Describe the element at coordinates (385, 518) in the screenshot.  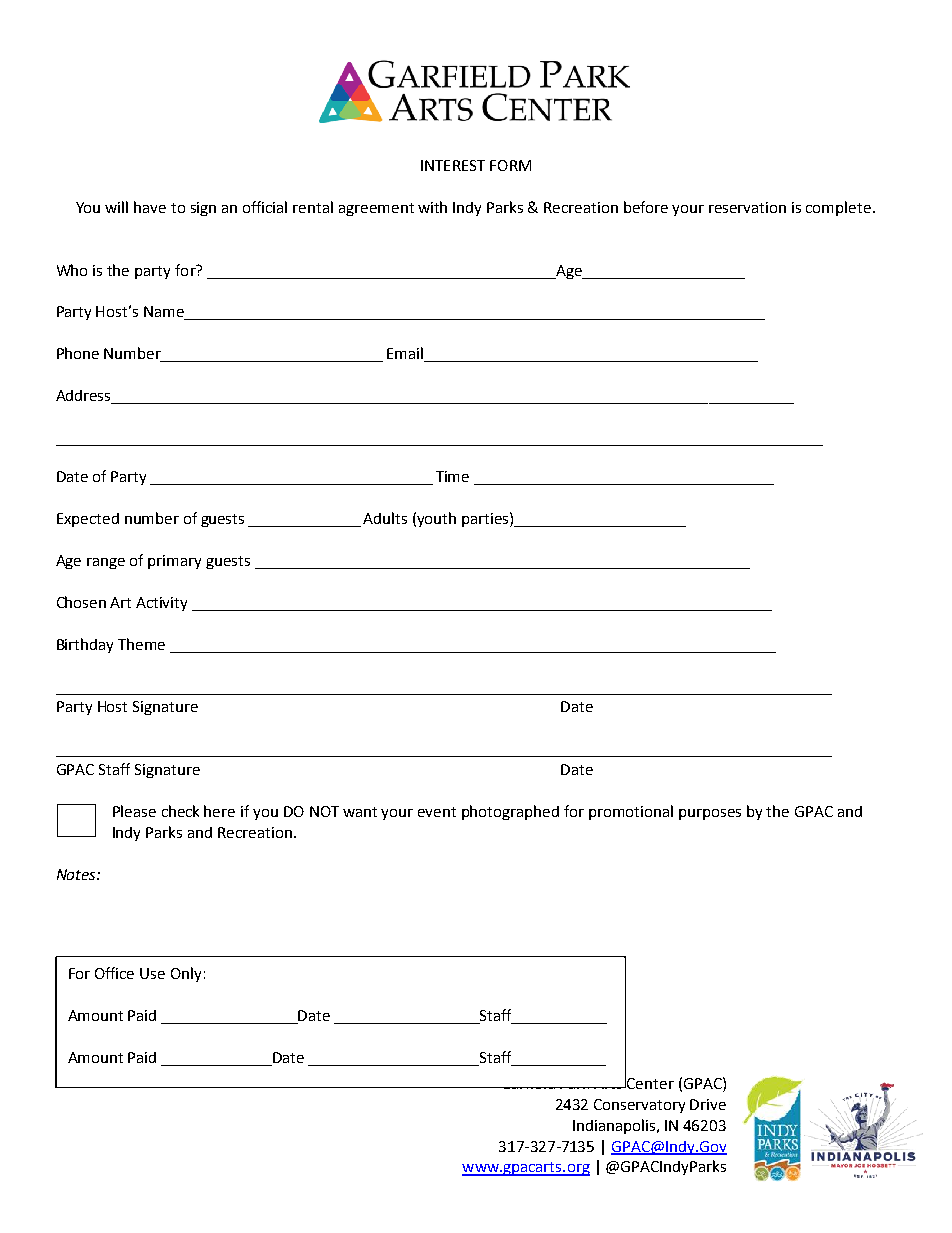
I see `Adults` at that location.
